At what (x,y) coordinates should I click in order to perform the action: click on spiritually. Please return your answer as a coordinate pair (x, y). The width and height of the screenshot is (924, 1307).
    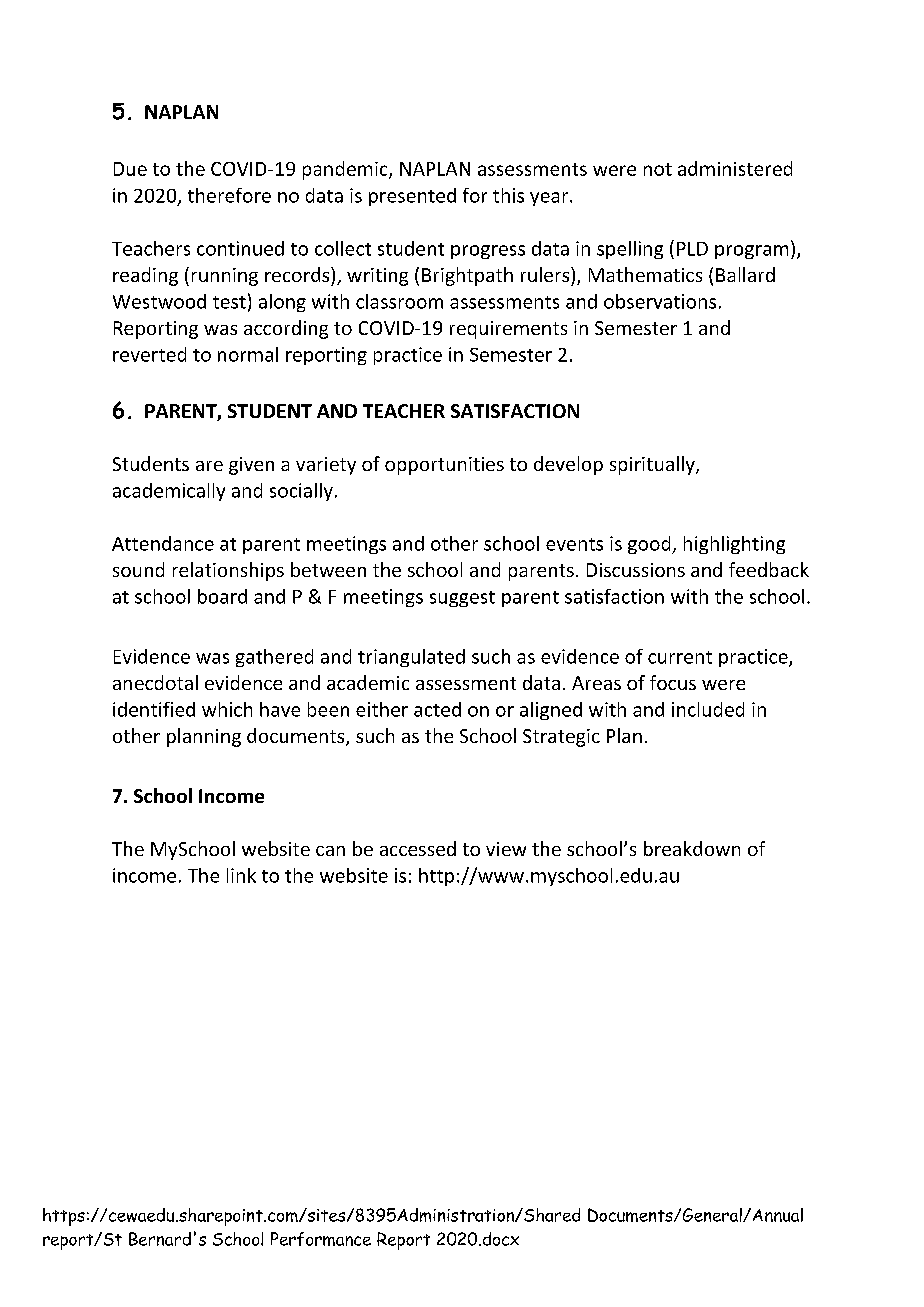
    Looking at the image, I should click on (653, 465).
